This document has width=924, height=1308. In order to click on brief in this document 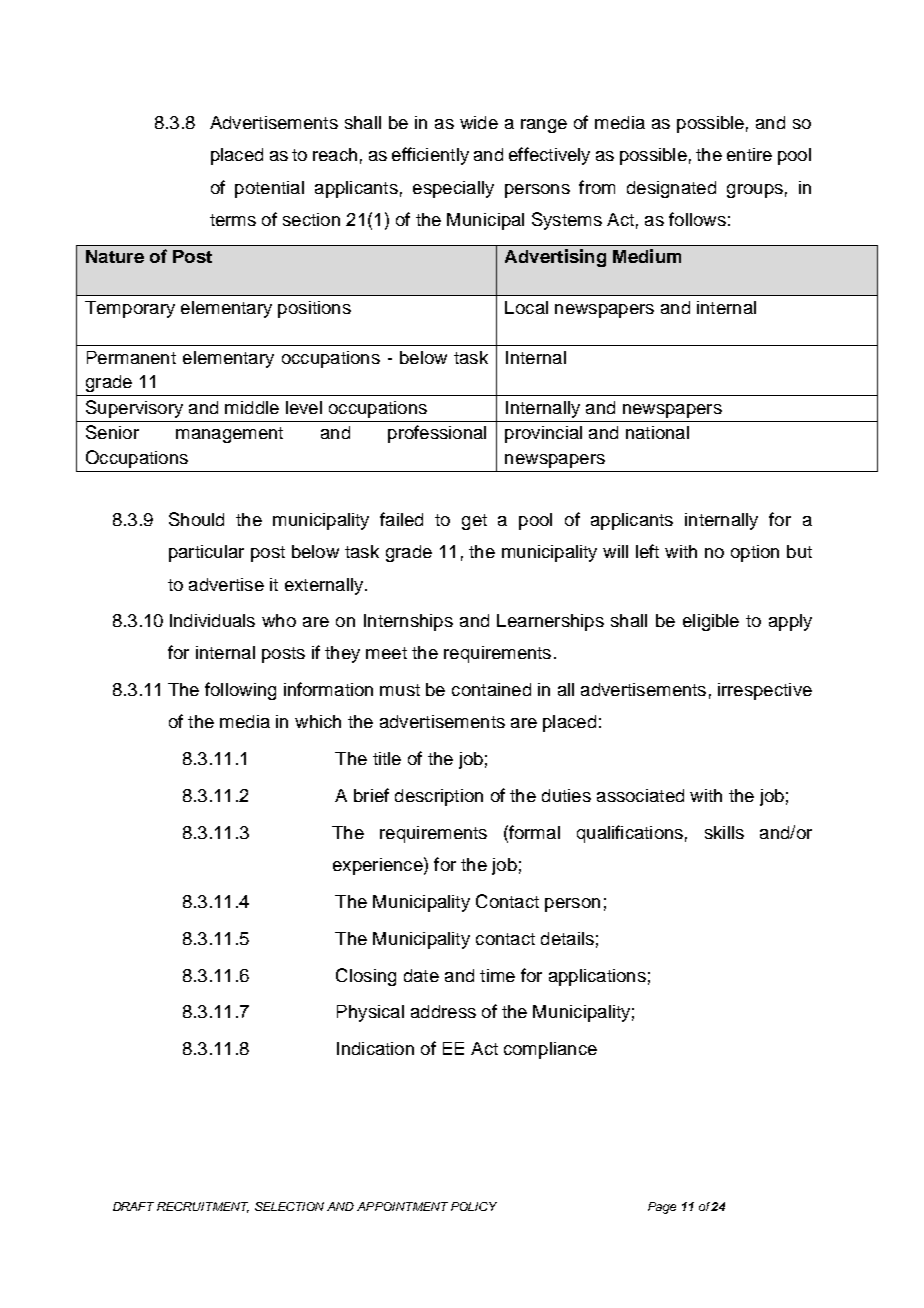, I will do `click(371, 795)`.
